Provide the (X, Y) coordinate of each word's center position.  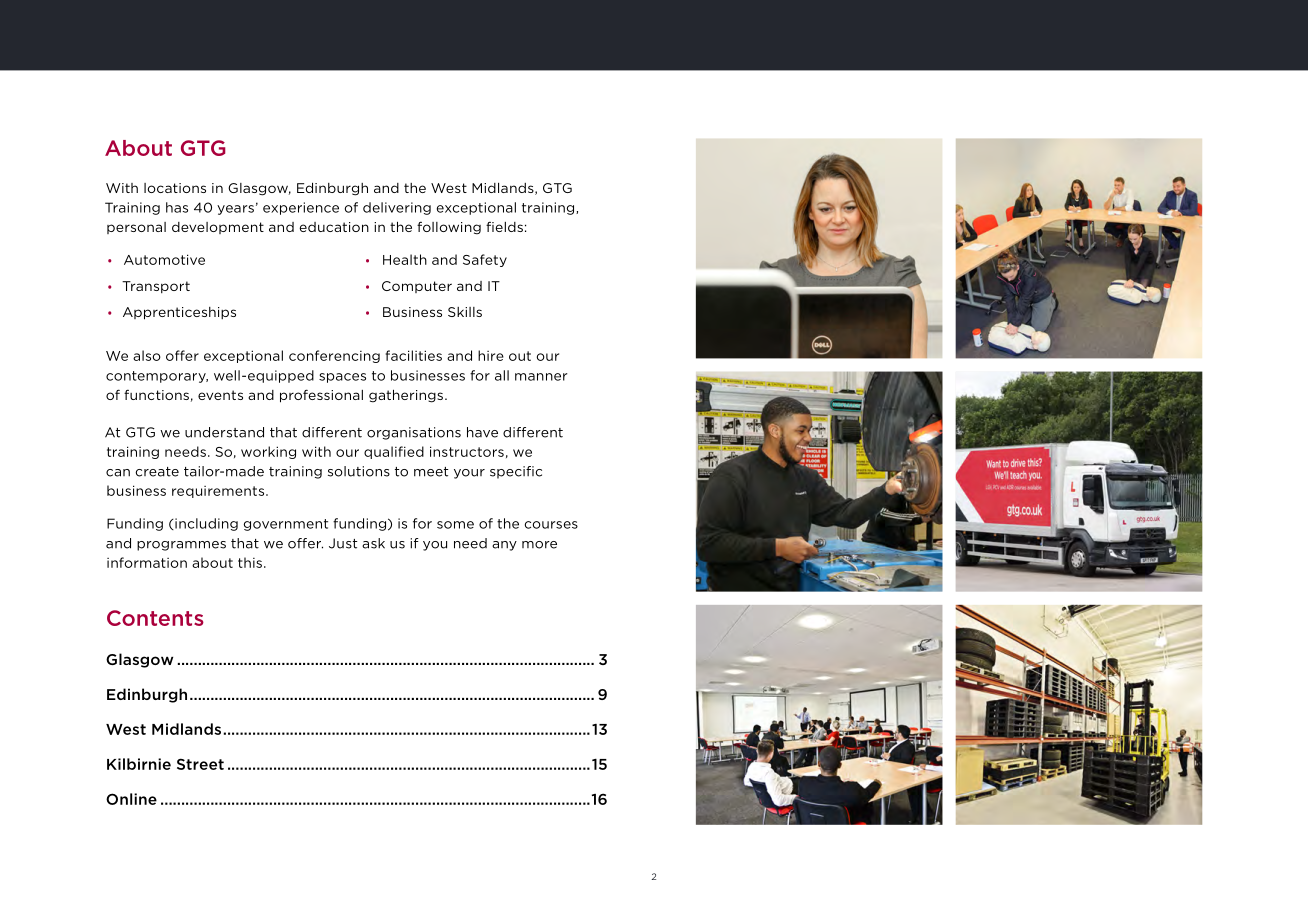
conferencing (334, 356)
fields (504, 226)
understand (224, 432)
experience (301, 208)
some (455, 525)
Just (343, 543)
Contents (155, 618)
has (177, 207)
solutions (359, 471)
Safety (485, 260)
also (147, 355)
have (482, 432)
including (205, 524)
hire (491, 355)
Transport (156, 287)
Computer (417, 287)
